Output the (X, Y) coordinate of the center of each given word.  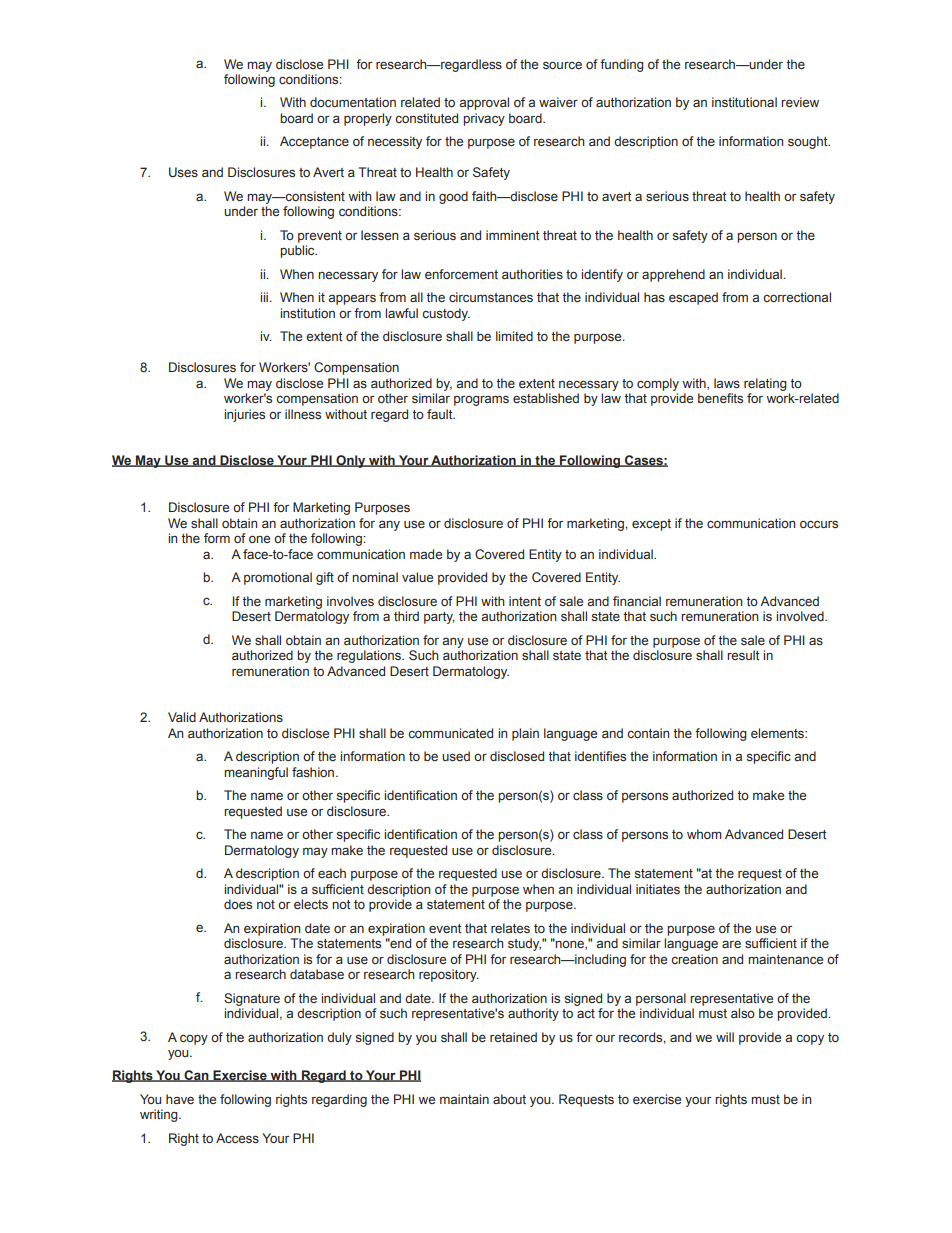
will (725, 1037)
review (800, 102)
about (509, 1099)
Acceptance (314, 142)
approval (484, 103)
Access (237, 1138)
